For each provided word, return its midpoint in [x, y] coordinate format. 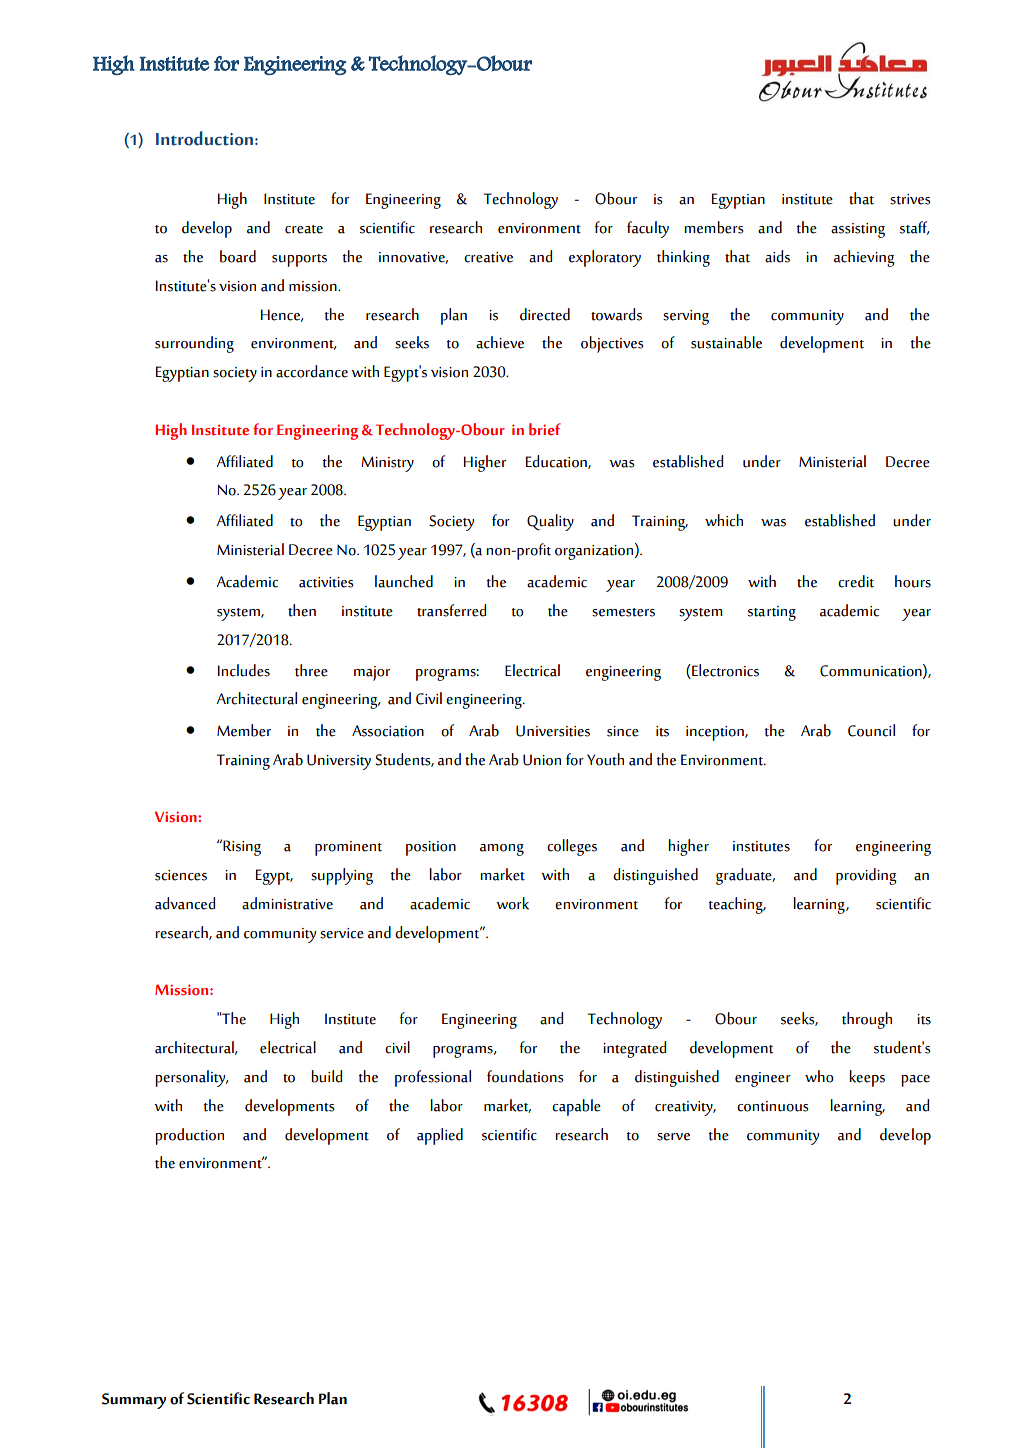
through [867, 1020]
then [302, 610]
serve [673, 1137]
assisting [858, 230]
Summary [134, 1401]
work [512, 903]
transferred [451, 610]
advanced [185, 903]
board [238, 256]
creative [488, 257]
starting [772, 613]
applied [440, 1136]
